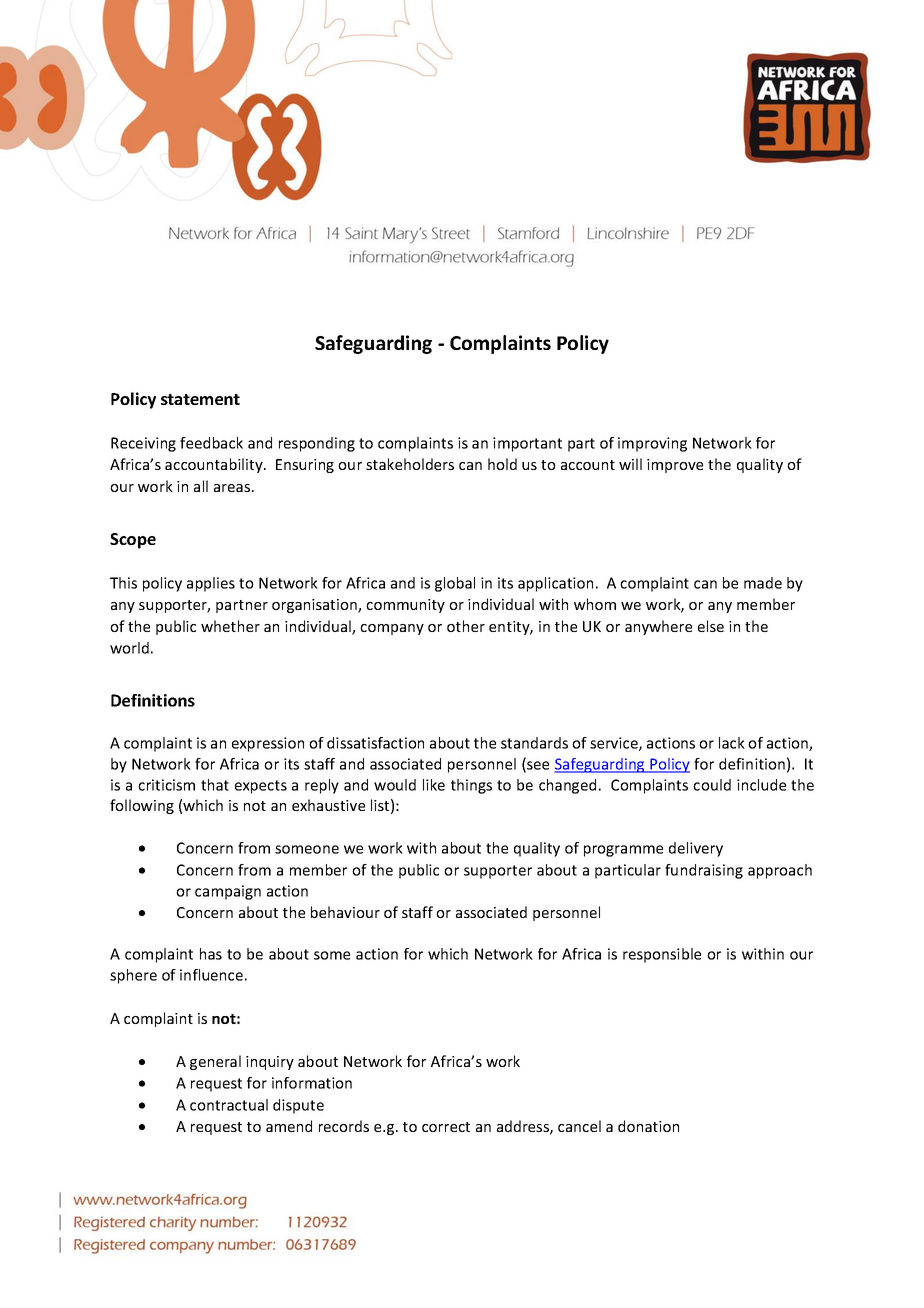 Image resolution: width=924 pixels, height=1308 pixels. What do you see at coordinates (527, 444) in the document?
I see `important` at bounding box center [527, 444].
